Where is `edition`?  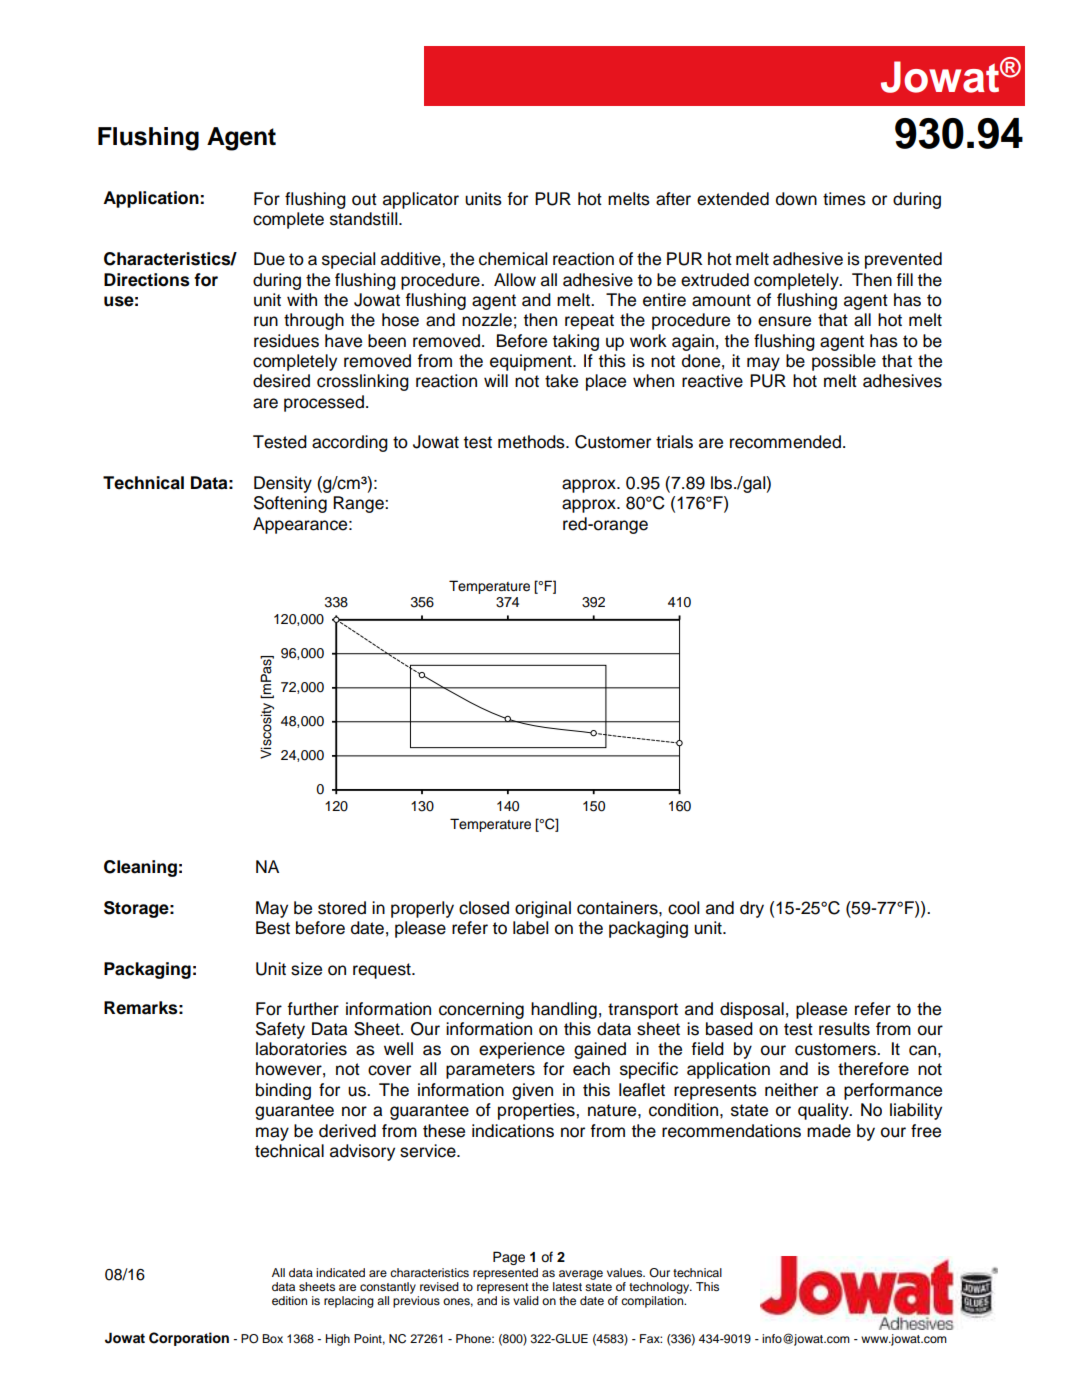
edition is located at coordinates (289, 1300).
